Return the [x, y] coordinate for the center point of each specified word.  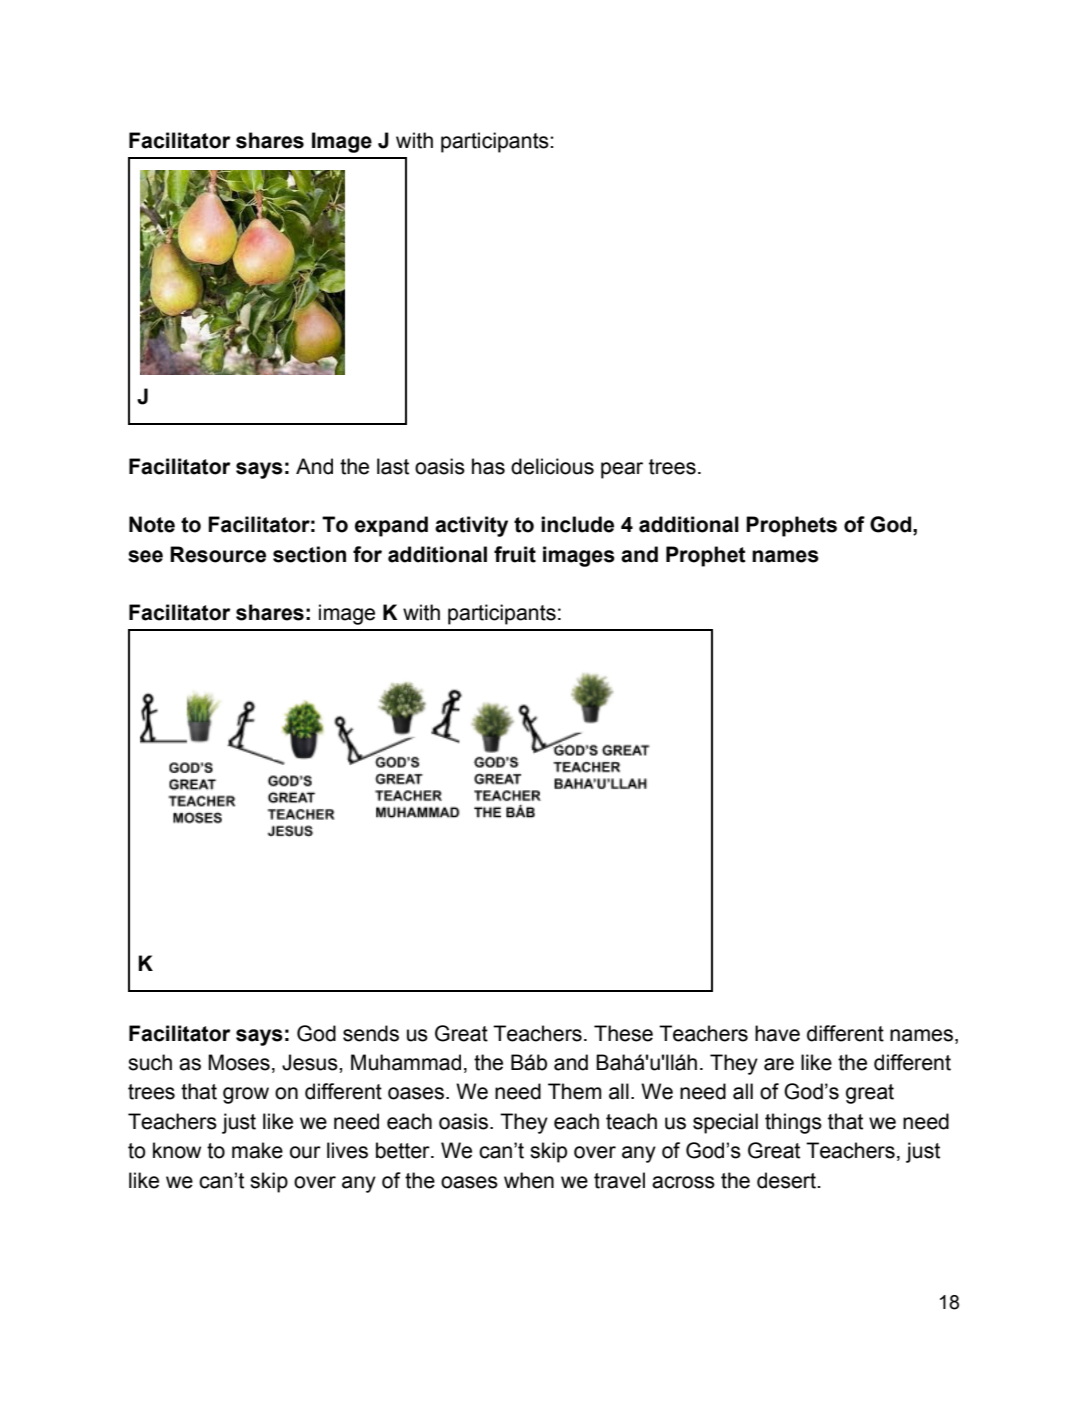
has [488, 466]
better [404, 1150]
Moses [239, 1062]
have [777, 1033]
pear [622, 470]
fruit [515, 554]
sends [371, 1033]
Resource [218, 554]
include [577, 524]
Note [152, 524]
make [257, 1150]
